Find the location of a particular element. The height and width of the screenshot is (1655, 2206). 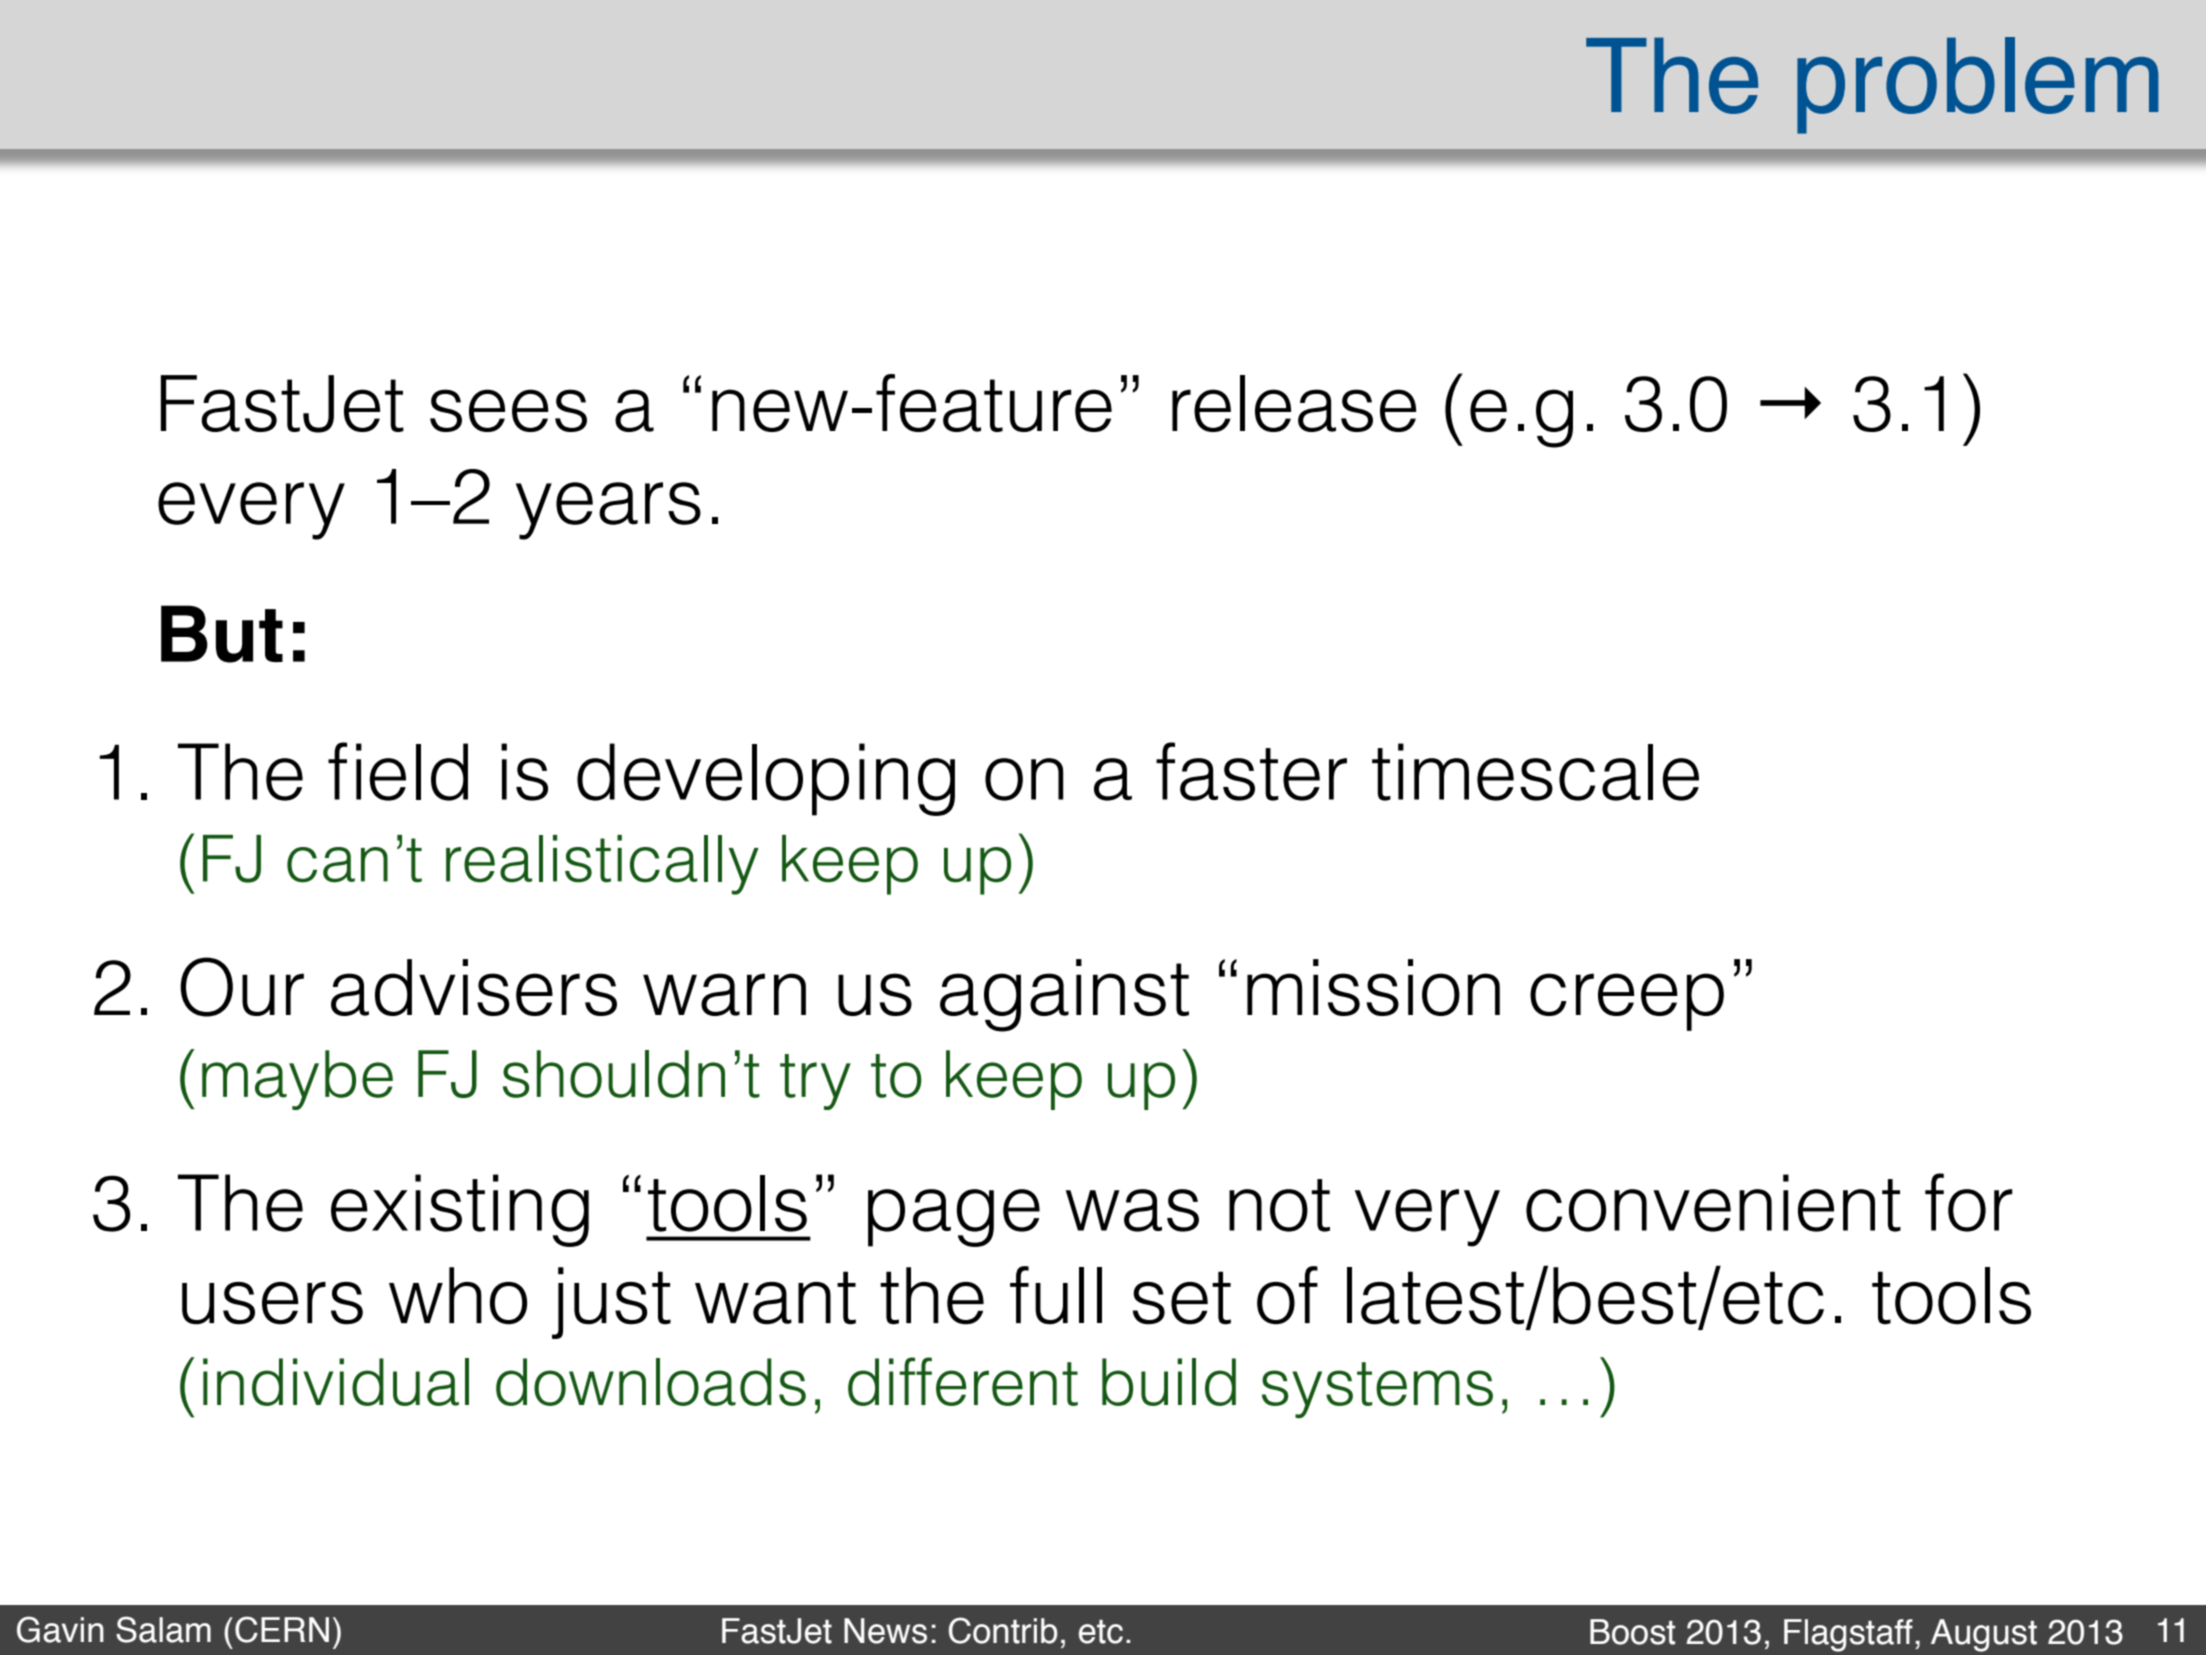

timescale is located at coordinates (1535, 772).
